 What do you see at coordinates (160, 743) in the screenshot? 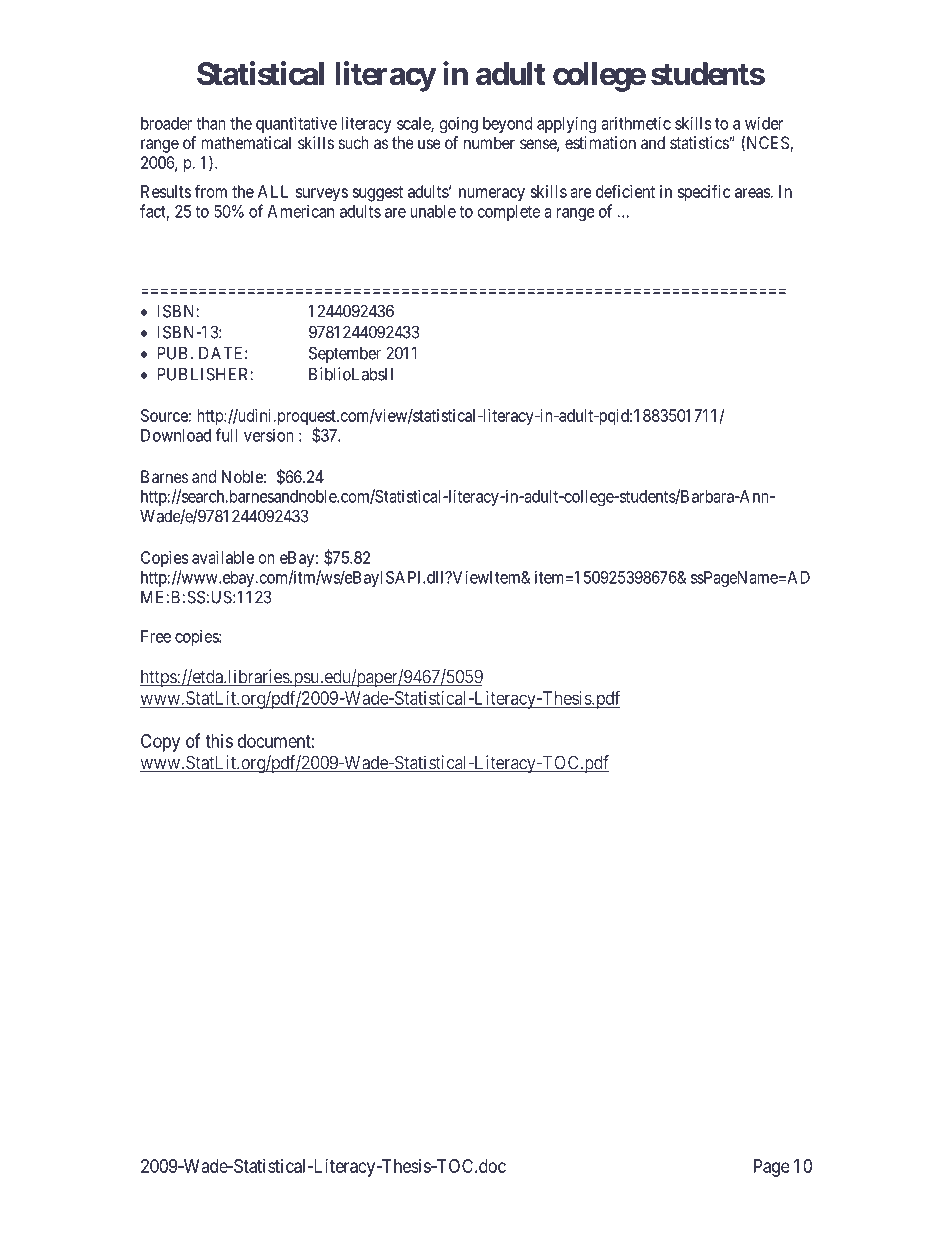
I see `Copy` at bounding box center [160, 743].
